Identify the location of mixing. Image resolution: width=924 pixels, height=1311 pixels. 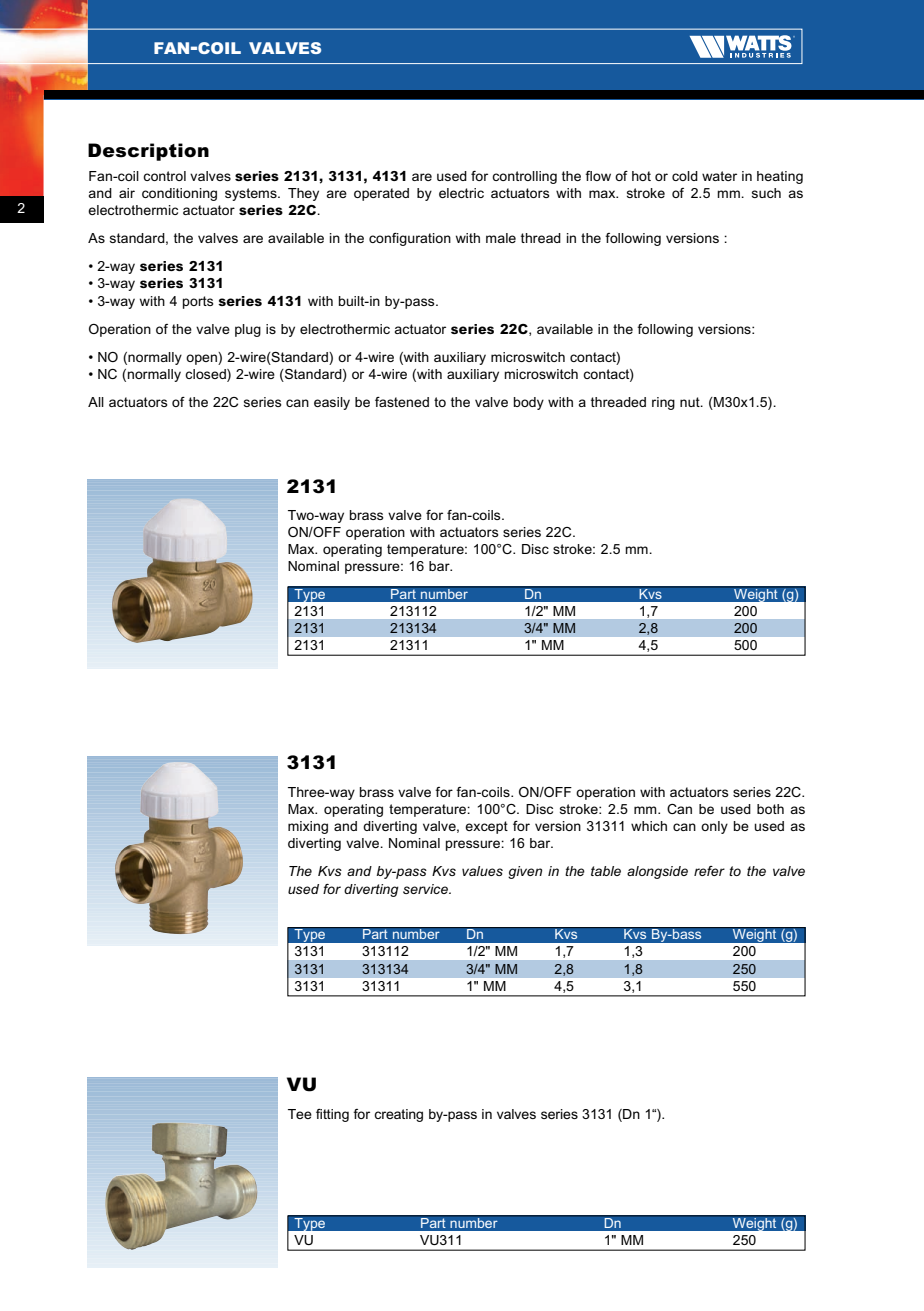
(308, 827).
